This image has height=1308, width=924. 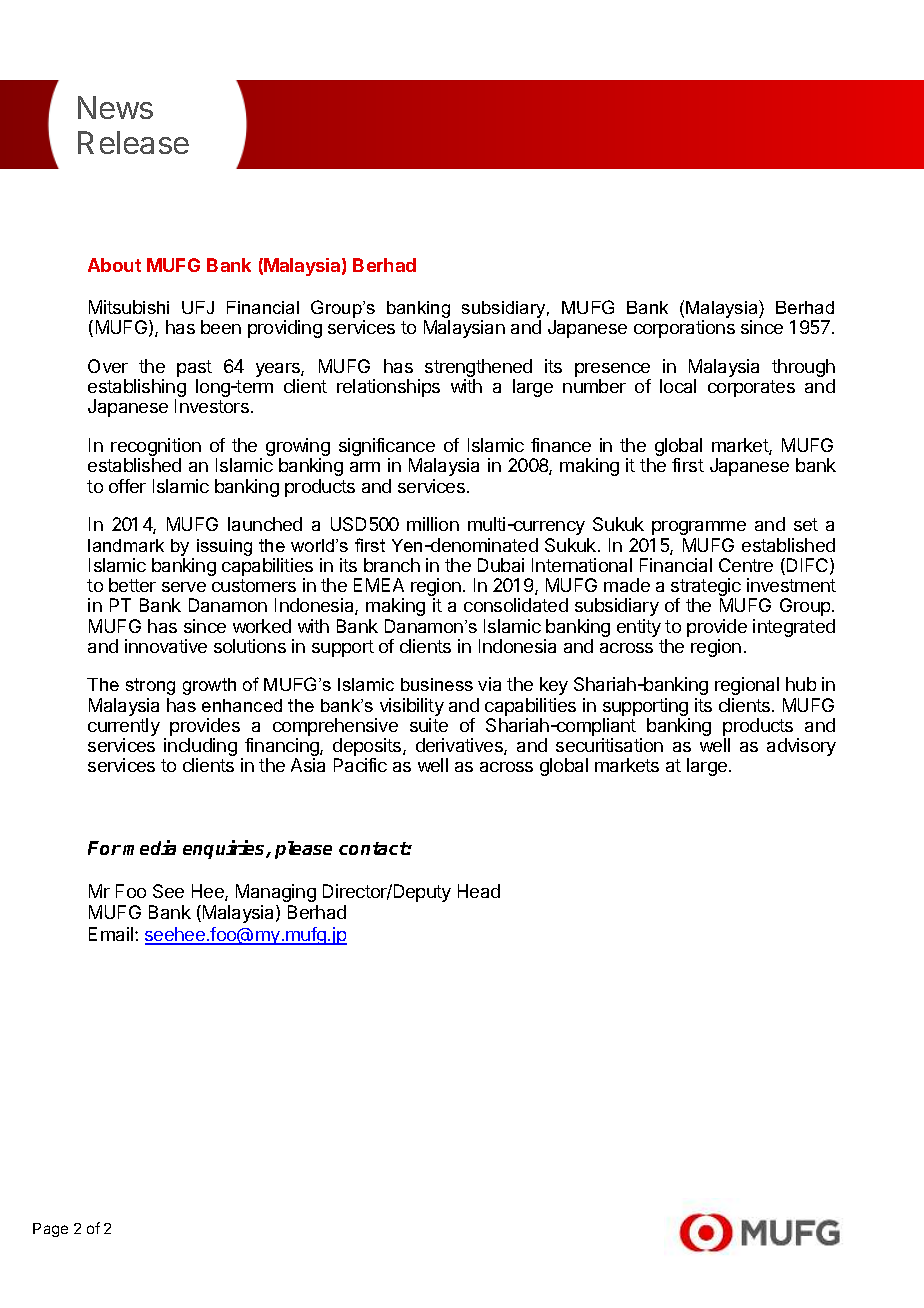 I want to click on strong, so click(x=150, y=686).
